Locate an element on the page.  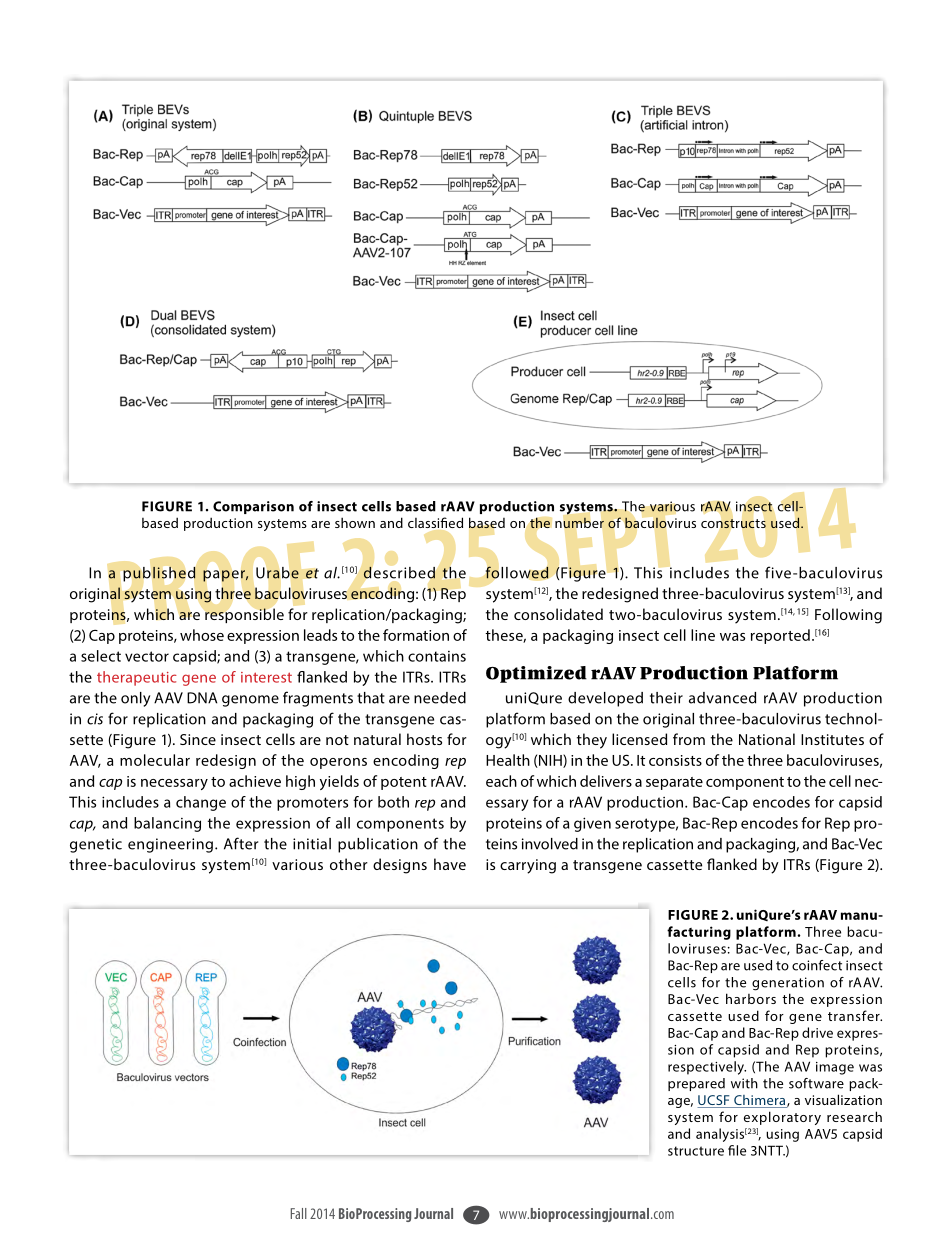
Comparison is located at coordinates (253, 507).
